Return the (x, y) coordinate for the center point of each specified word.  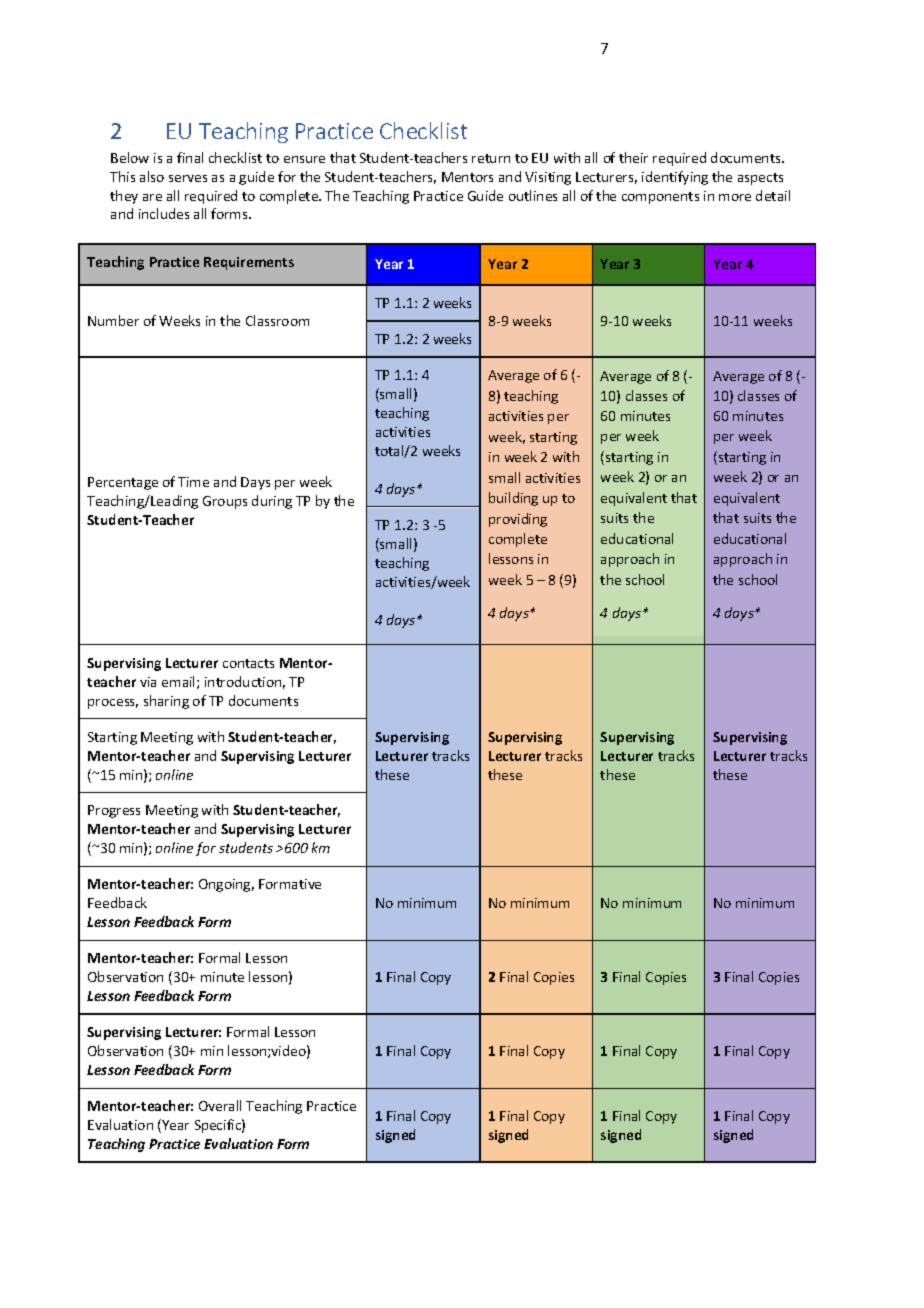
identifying (675, 178)
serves (188, 178)
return (491, 158)
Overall (220, 1105)
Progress (114, 811)
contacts (248, 663)
